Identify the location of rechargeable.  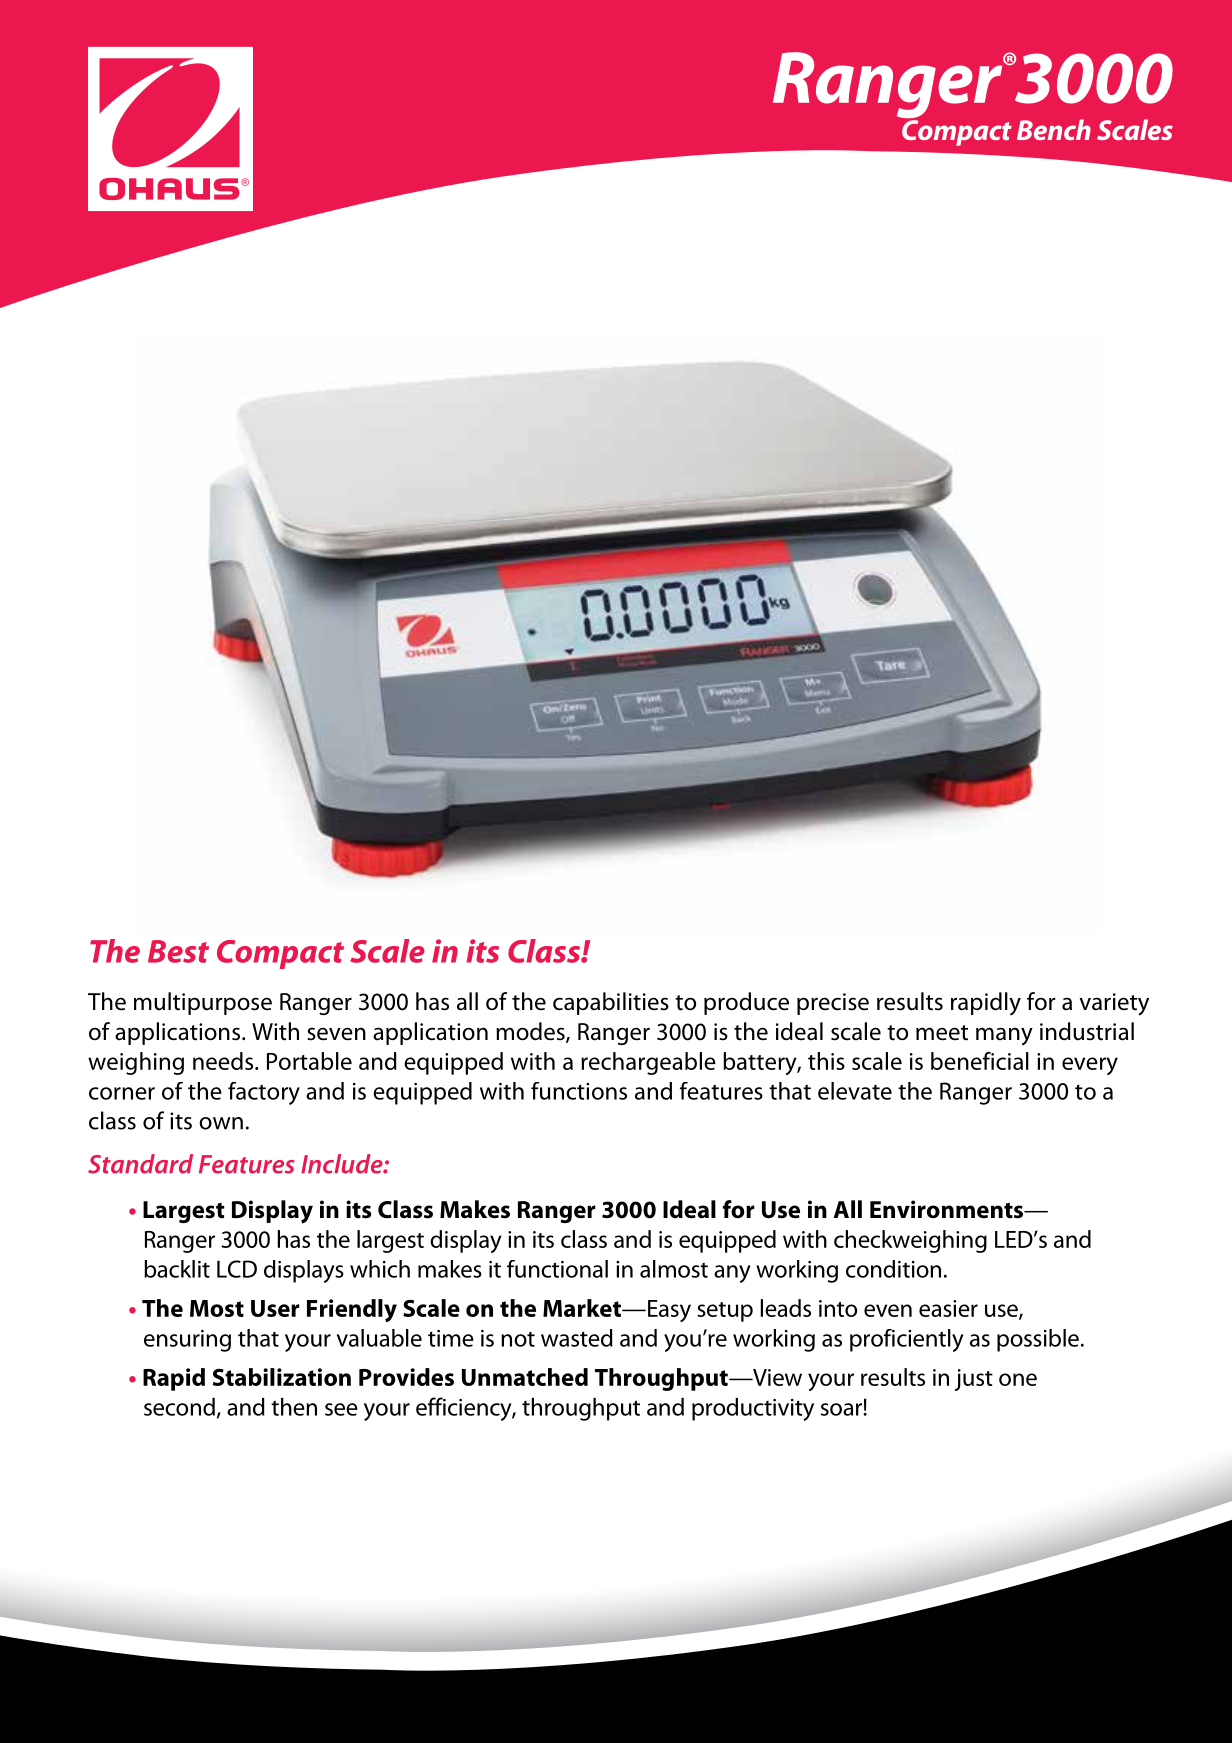
(648, 1063).
